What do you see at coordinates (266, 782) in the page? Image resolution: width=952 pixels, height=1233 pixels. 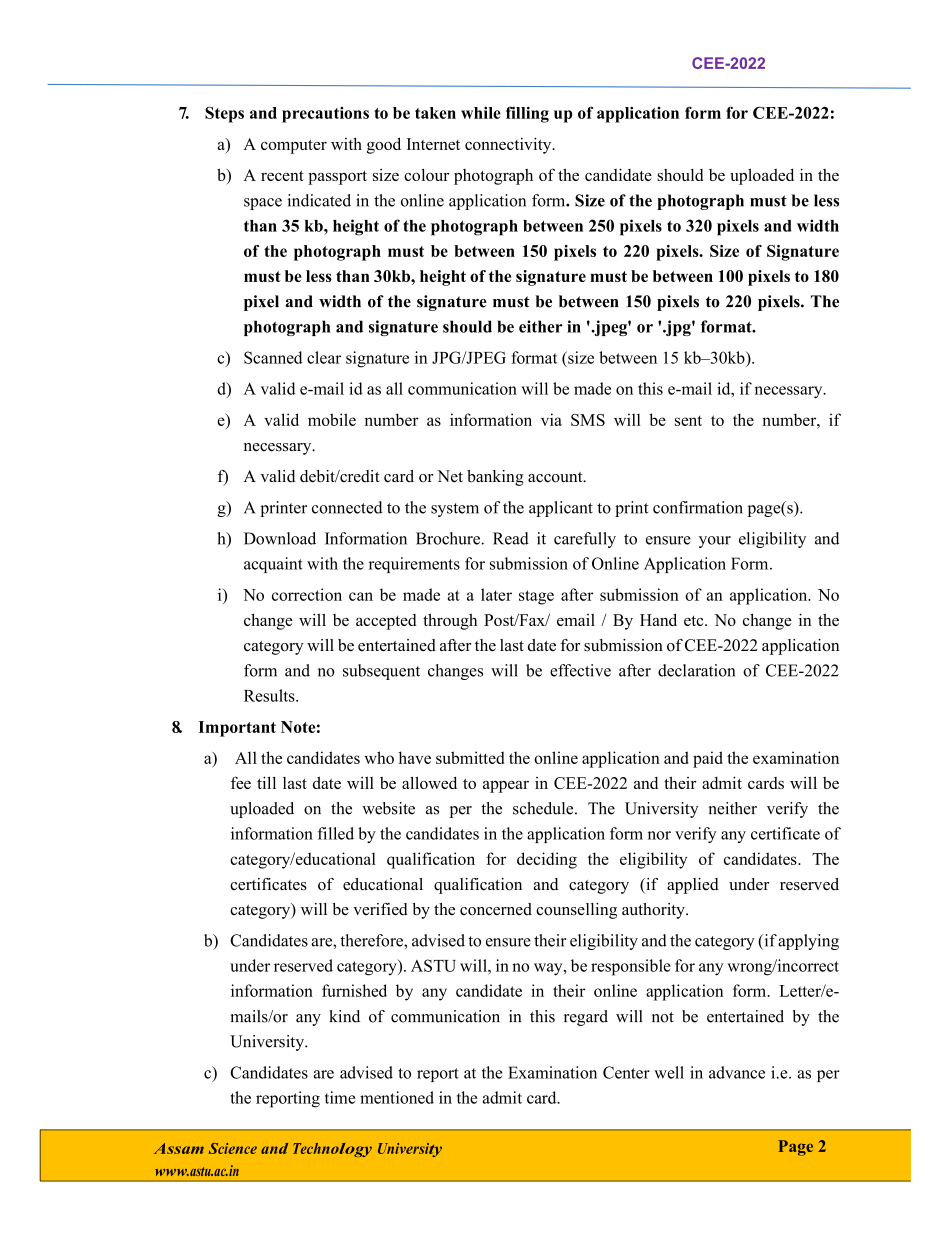 I see `till` at bounding box center [266, 782].
